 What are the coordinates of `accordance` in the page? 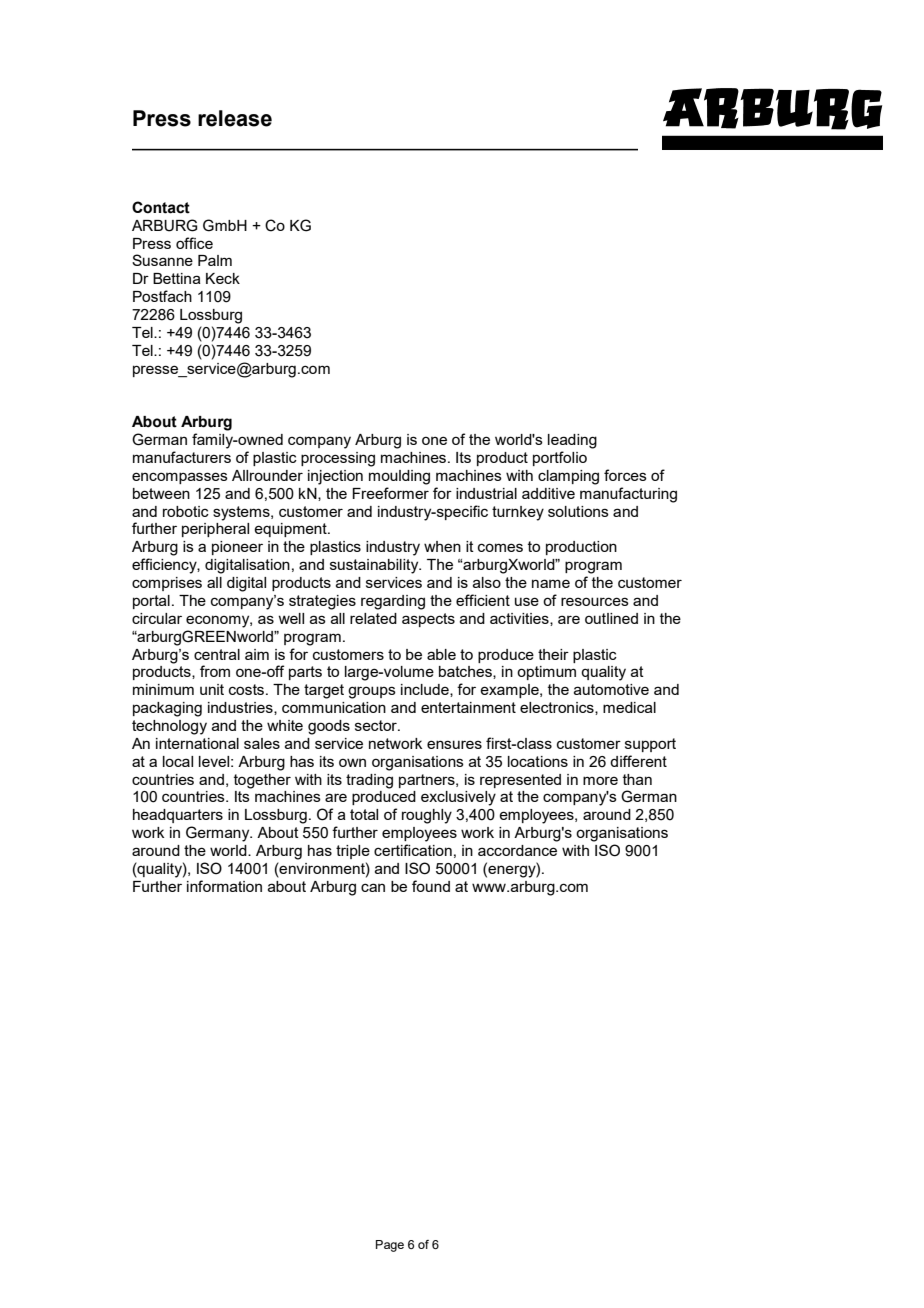 It's located at (517, 850).
